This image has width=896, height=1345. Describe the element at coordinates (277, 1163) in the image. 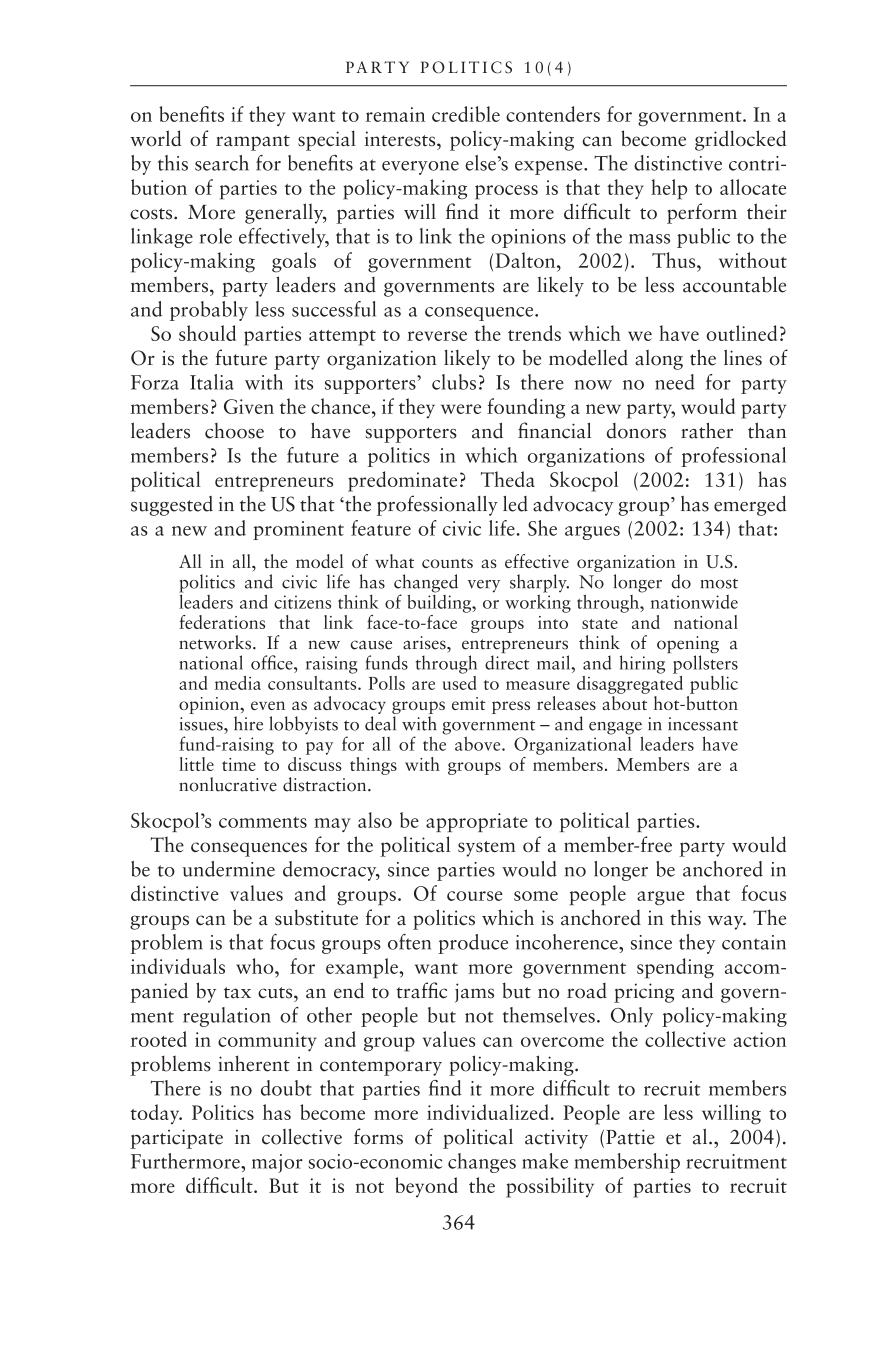

I see `major` at that location.
